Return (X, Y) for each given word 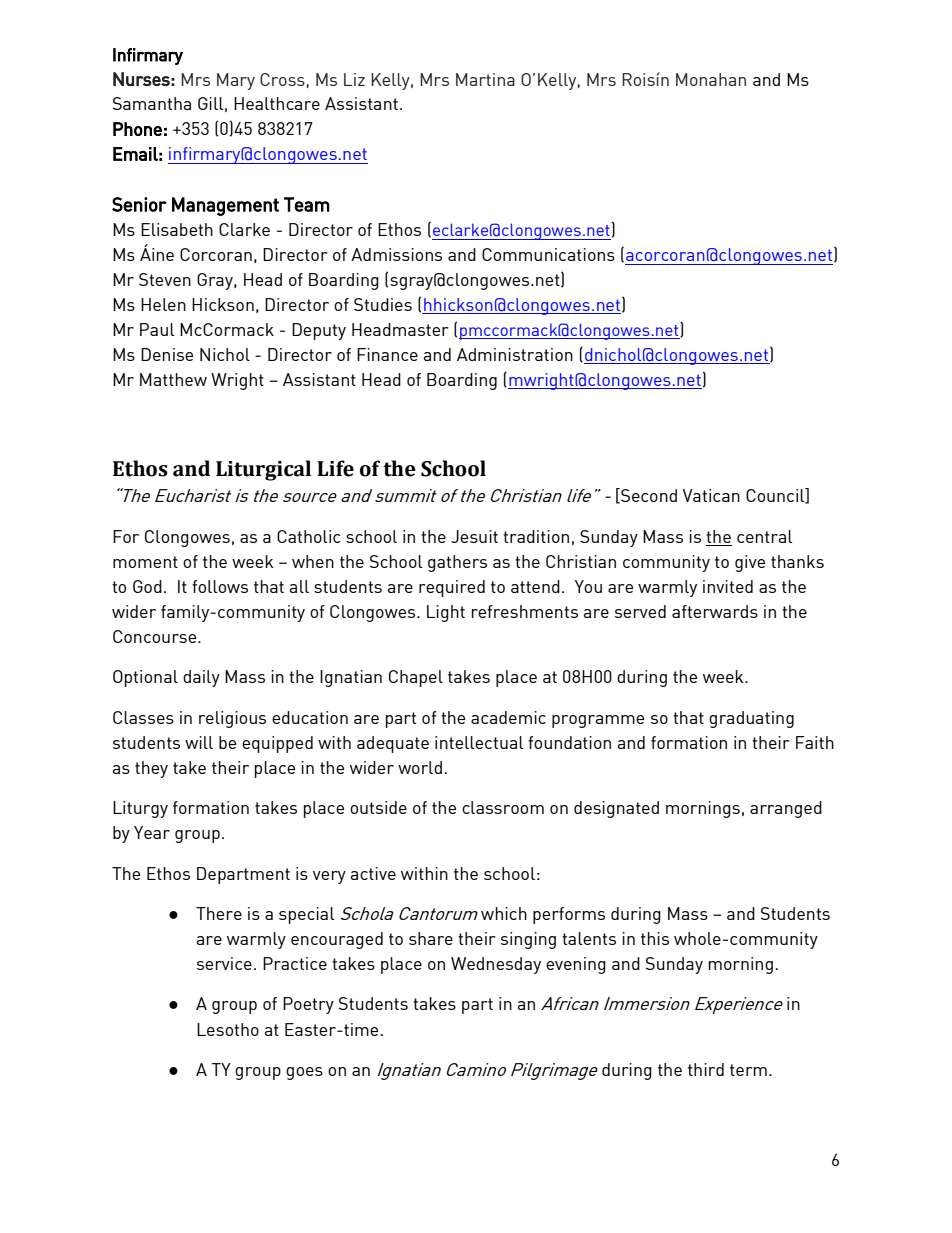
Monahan (711, 79)
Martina (485, 79)
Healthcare (277, 103)
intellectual (479, 742)
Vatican (711, 495)
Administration (515, 354)
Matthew (173, 379)
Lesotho (228, 1029)
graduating (751, 719)
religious (232, 719)
